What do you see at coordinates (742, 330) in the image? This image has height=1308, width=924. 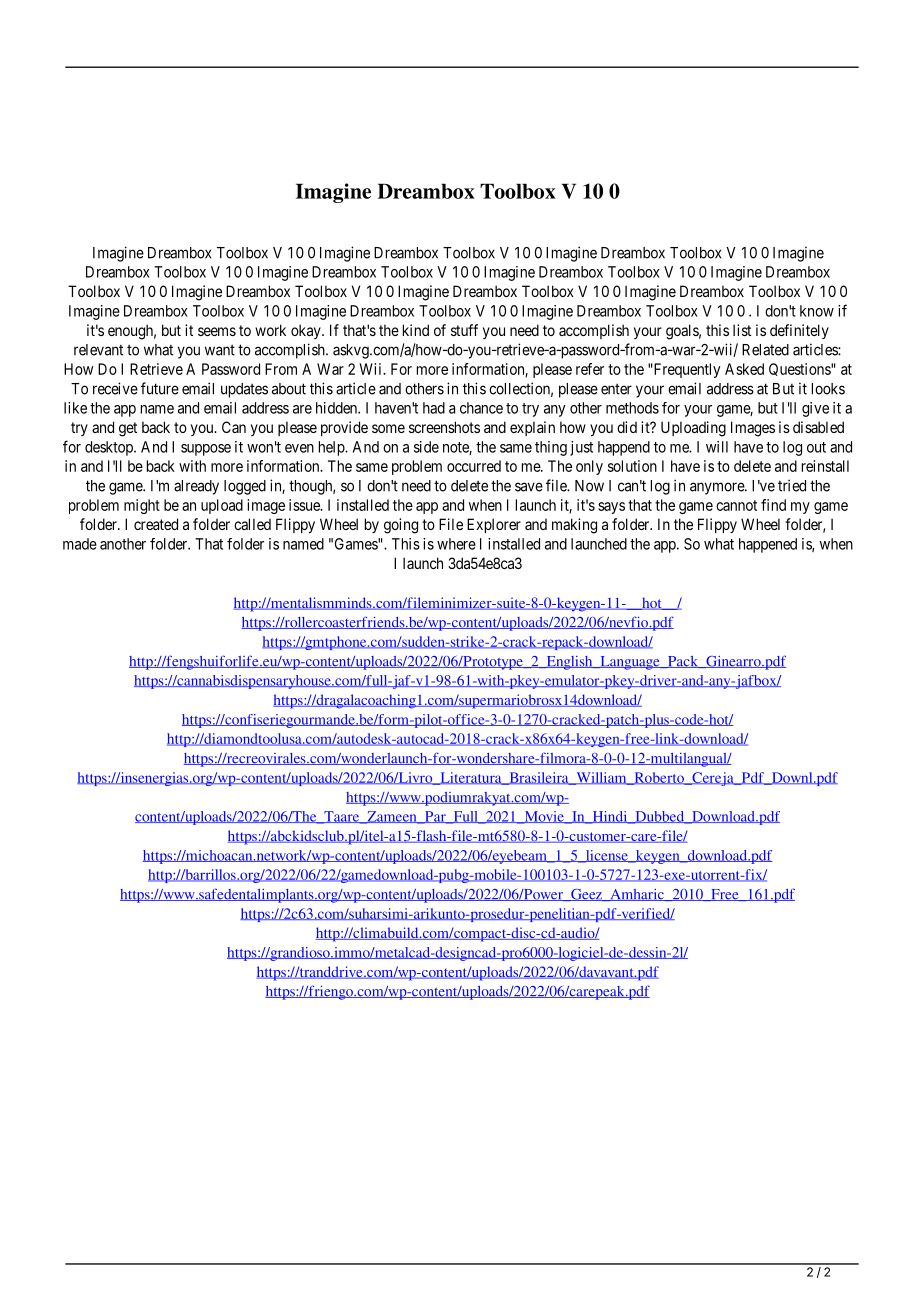 I see `list` at bounding box center [742, 330].
